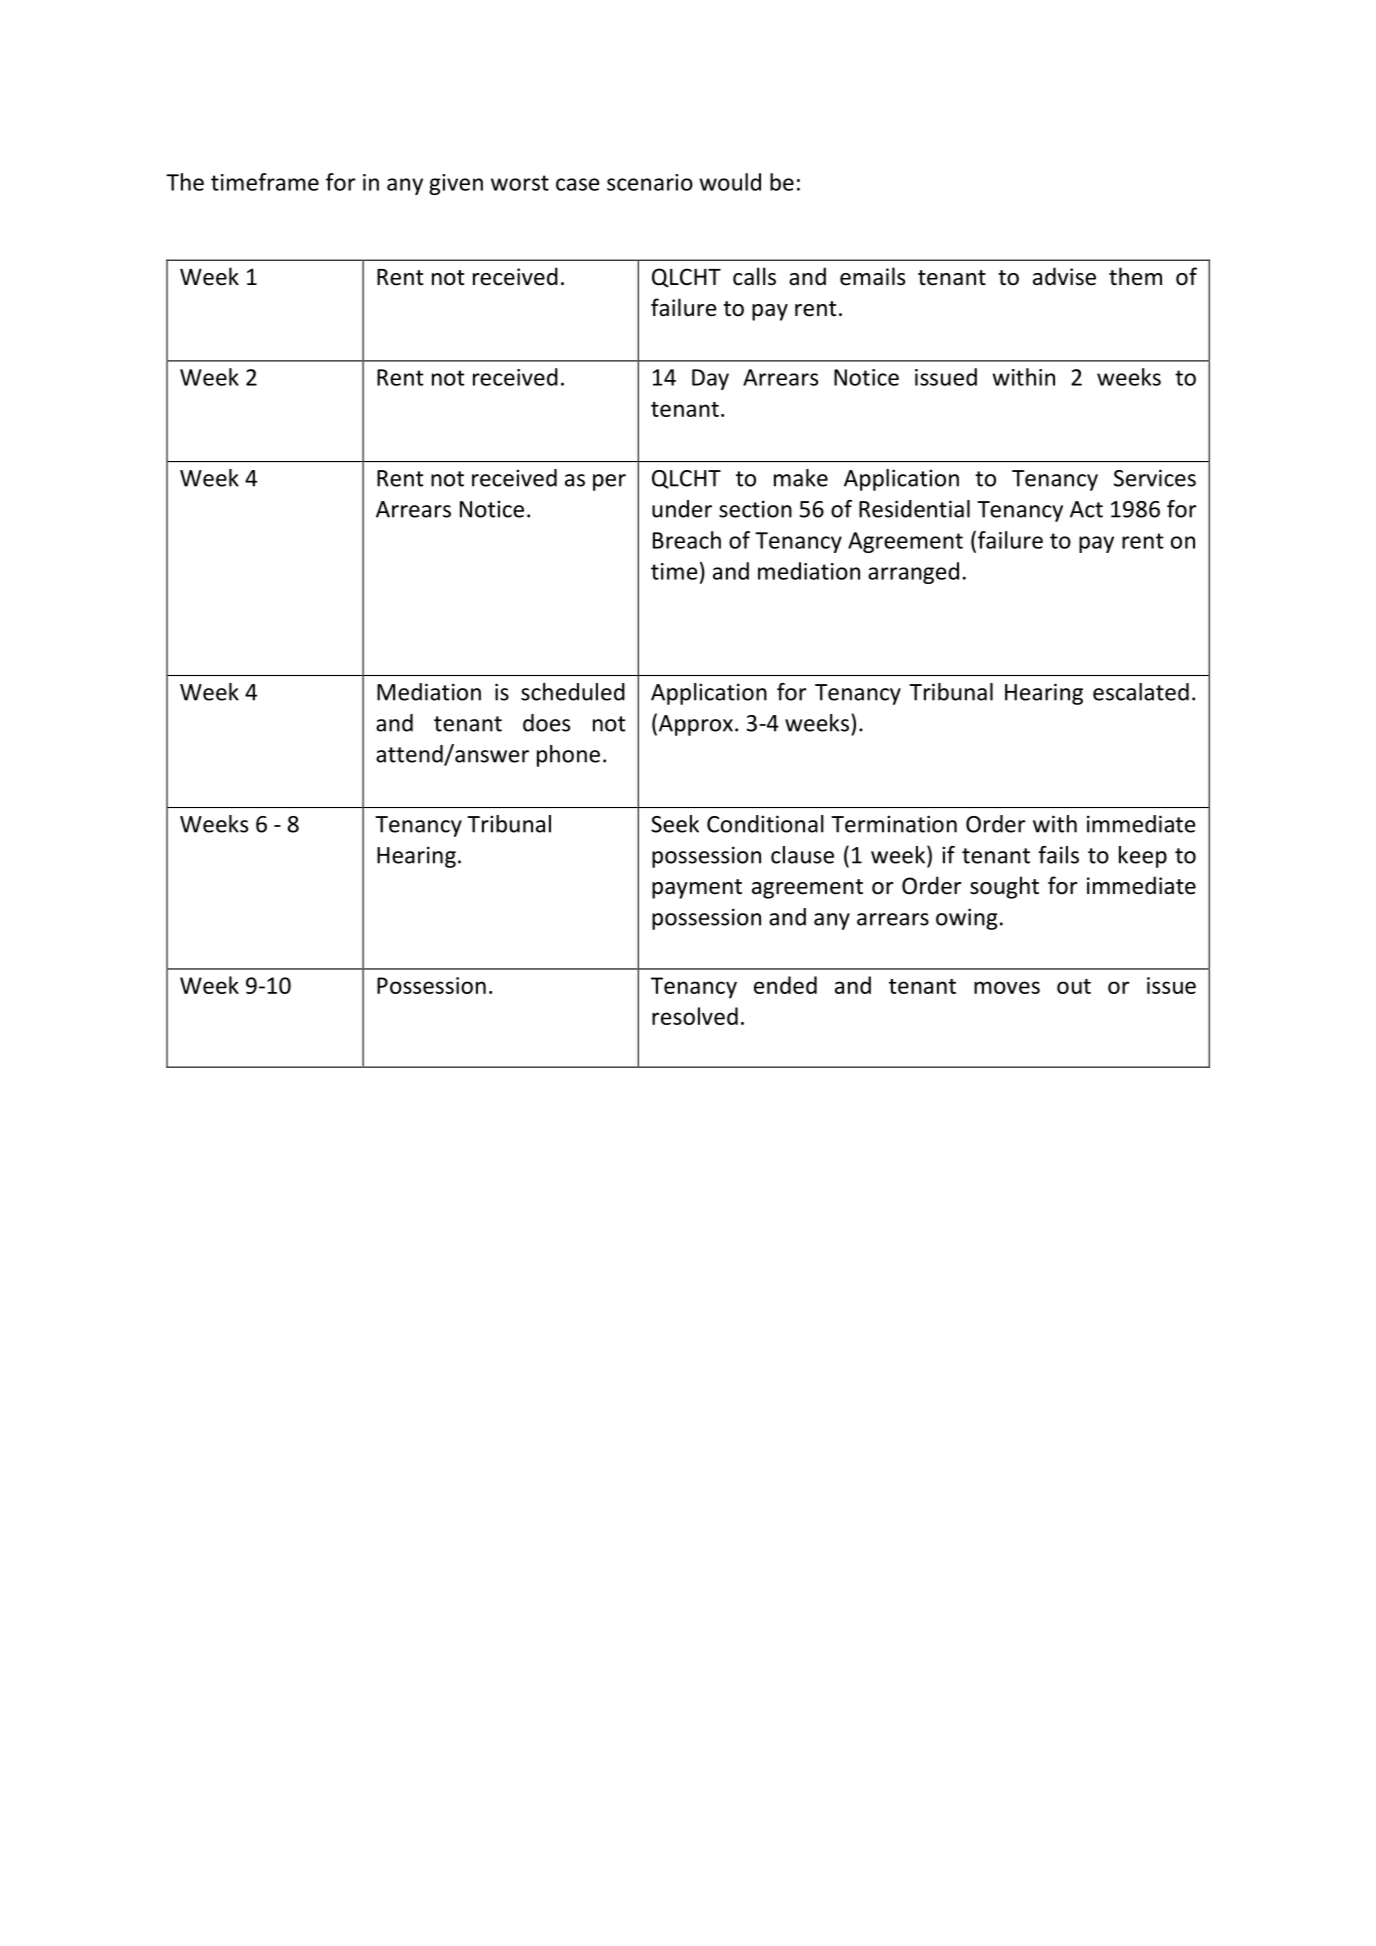 This screenshot has height=1946, width=1376. Describe the element at coordinates (1074, 986) in the screenshot. I see `out` at that location.
